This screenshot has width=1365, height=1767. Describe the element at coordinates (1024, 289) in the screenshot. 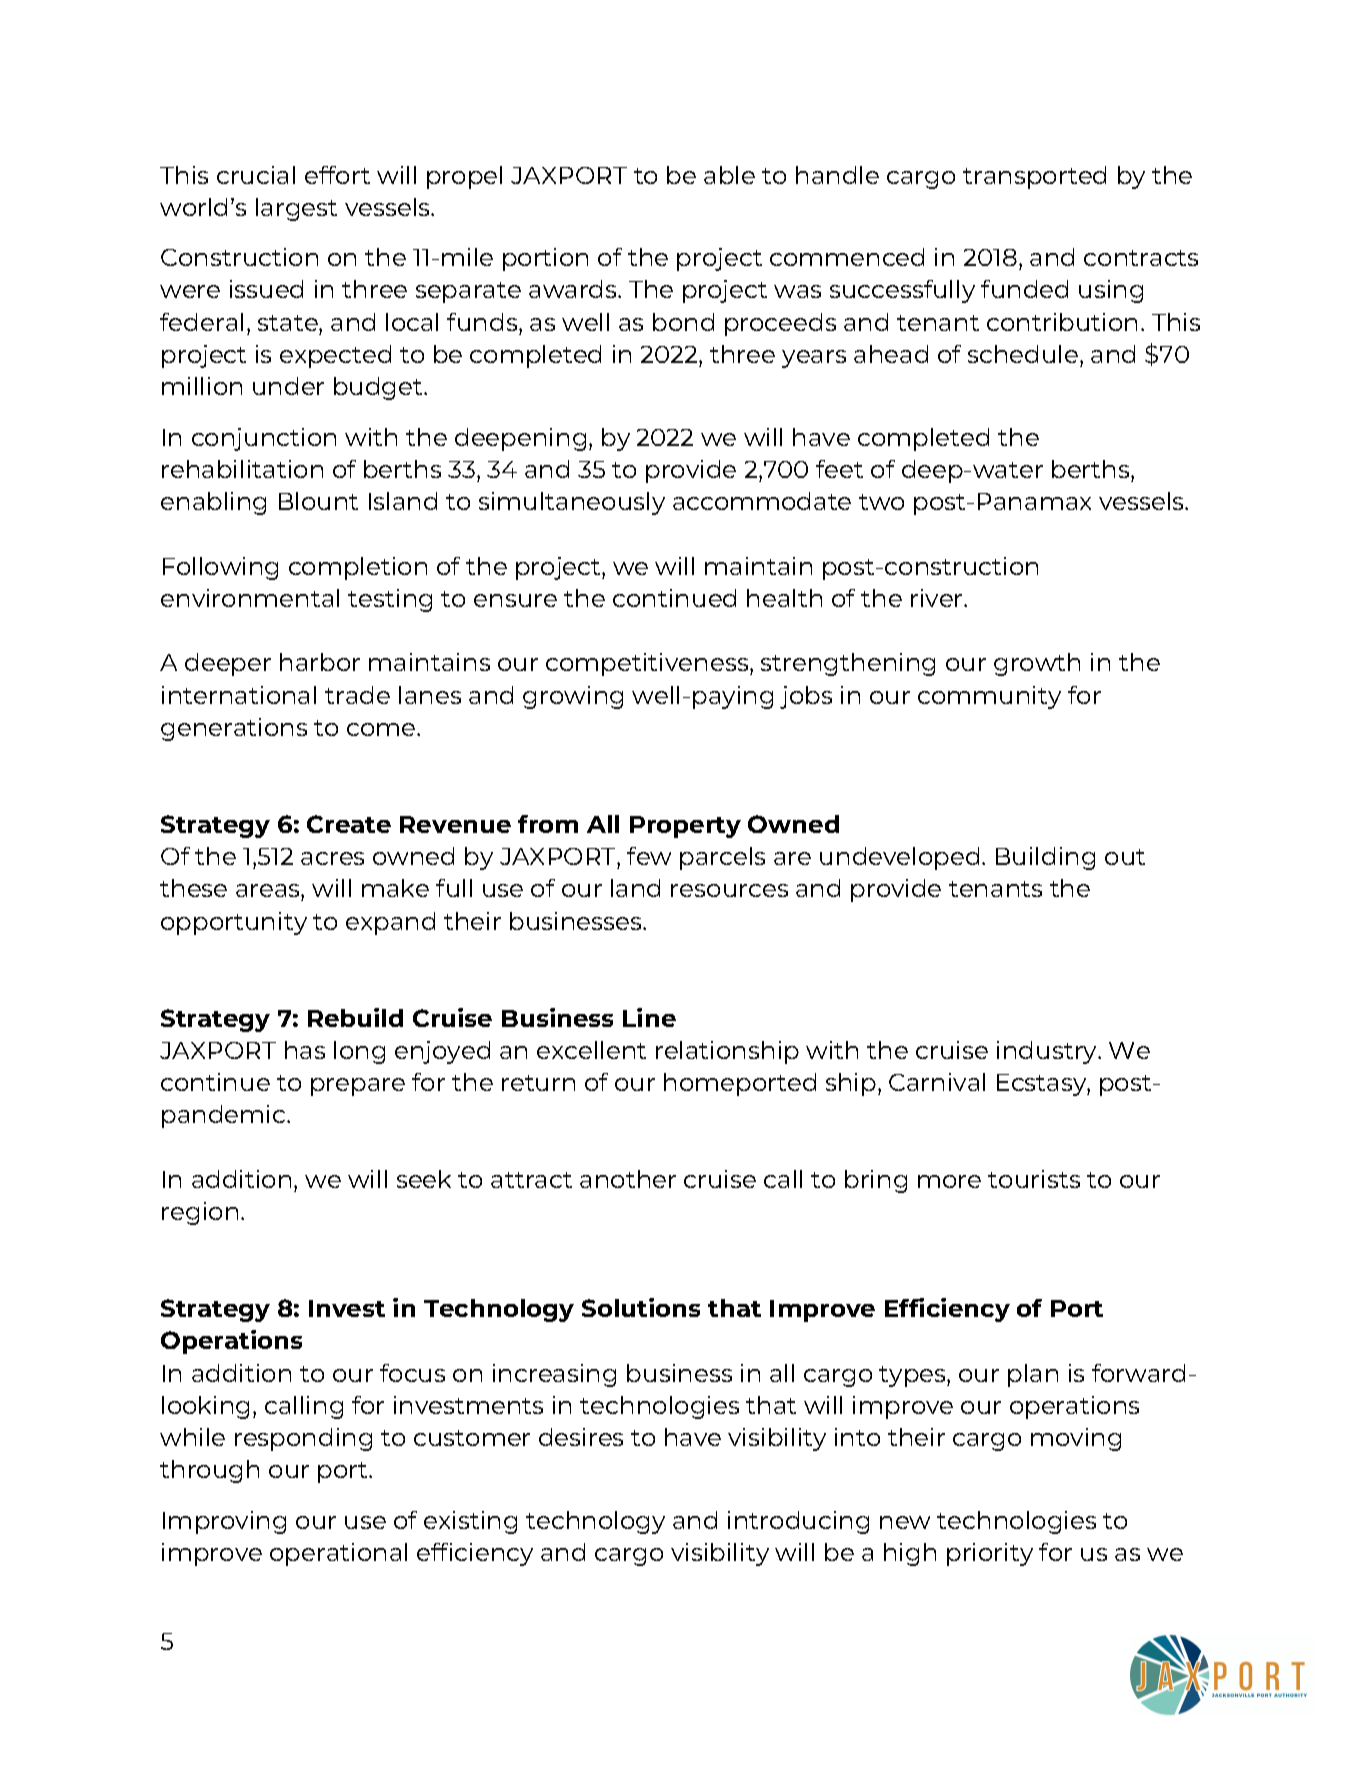

I see `funded` at that location.
